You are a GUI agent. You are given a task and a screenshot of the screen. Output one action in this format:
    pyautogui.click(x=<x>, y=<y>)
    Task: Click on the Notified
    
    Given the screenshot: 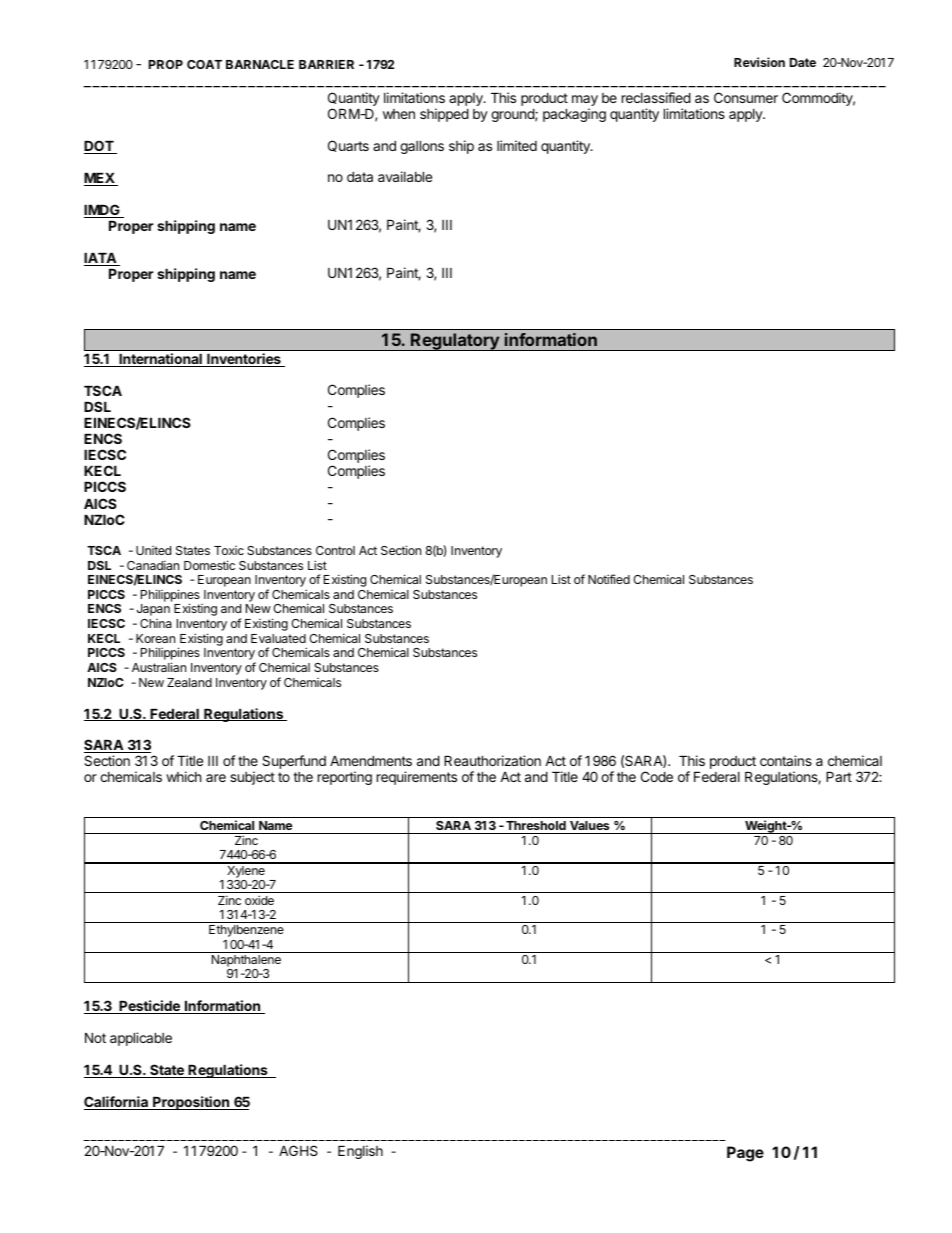 What is the action you would take?
    pyautogui.click(x=609, y=579)
